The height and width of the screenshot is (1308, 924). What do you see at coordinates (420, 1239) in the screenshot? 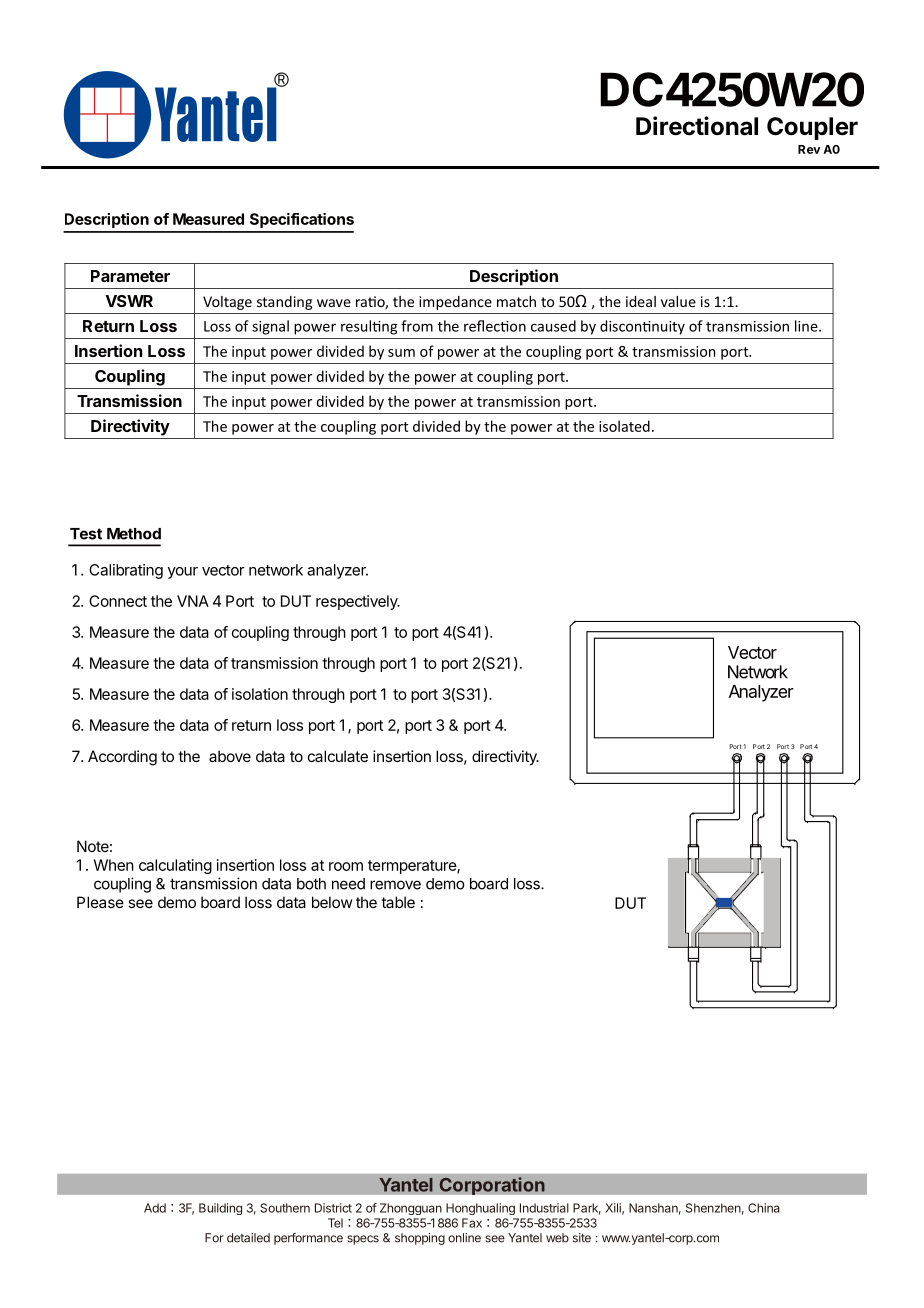
I see `shopping` at bounding box center [420, 1239].
